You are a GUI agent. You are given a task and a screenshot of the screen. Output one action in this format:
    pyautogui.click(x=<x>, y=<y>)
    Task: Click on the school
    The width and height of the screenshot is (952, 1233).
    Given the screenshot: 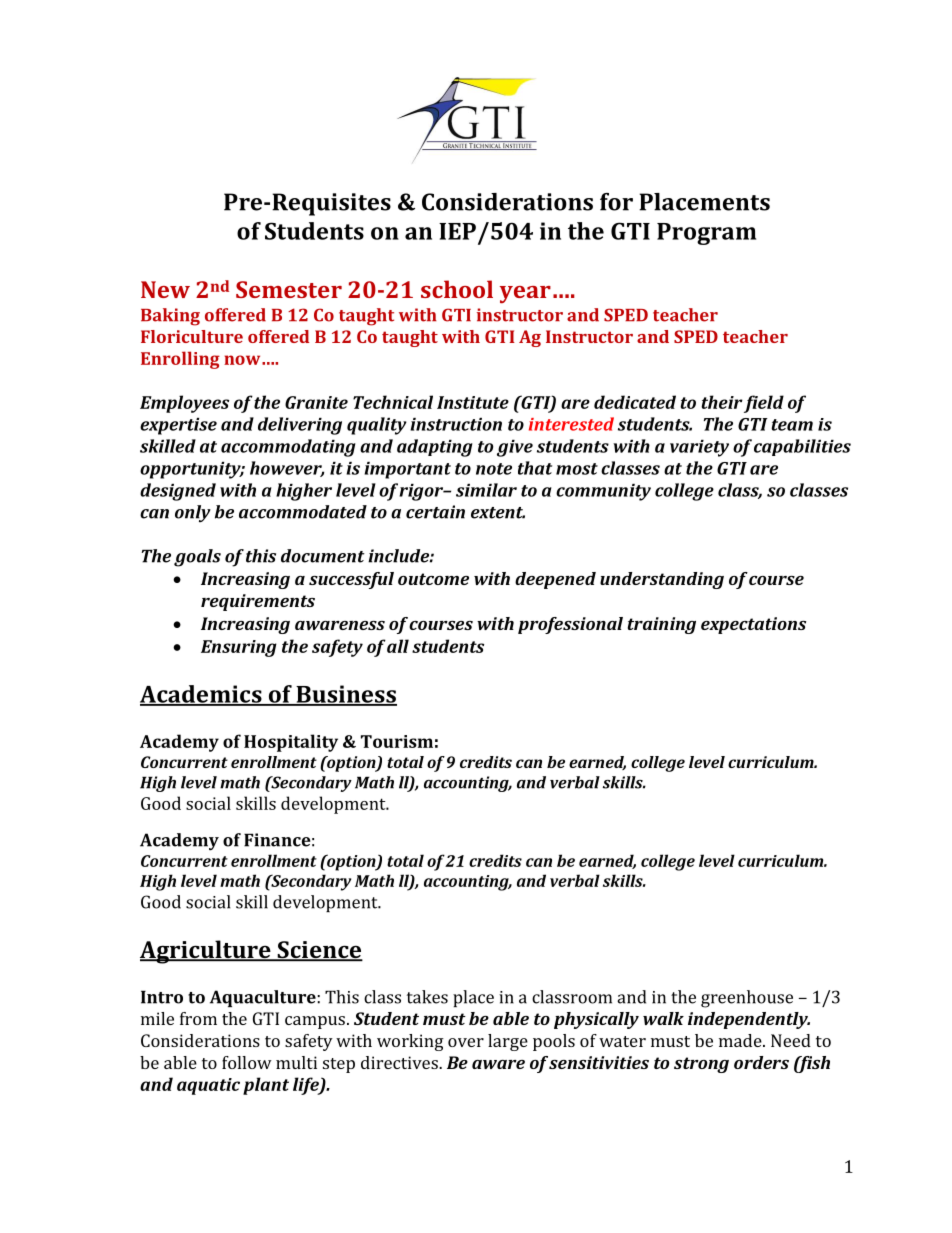 What is the action you would take?
    pyautogui.click(x=457, y=289)
